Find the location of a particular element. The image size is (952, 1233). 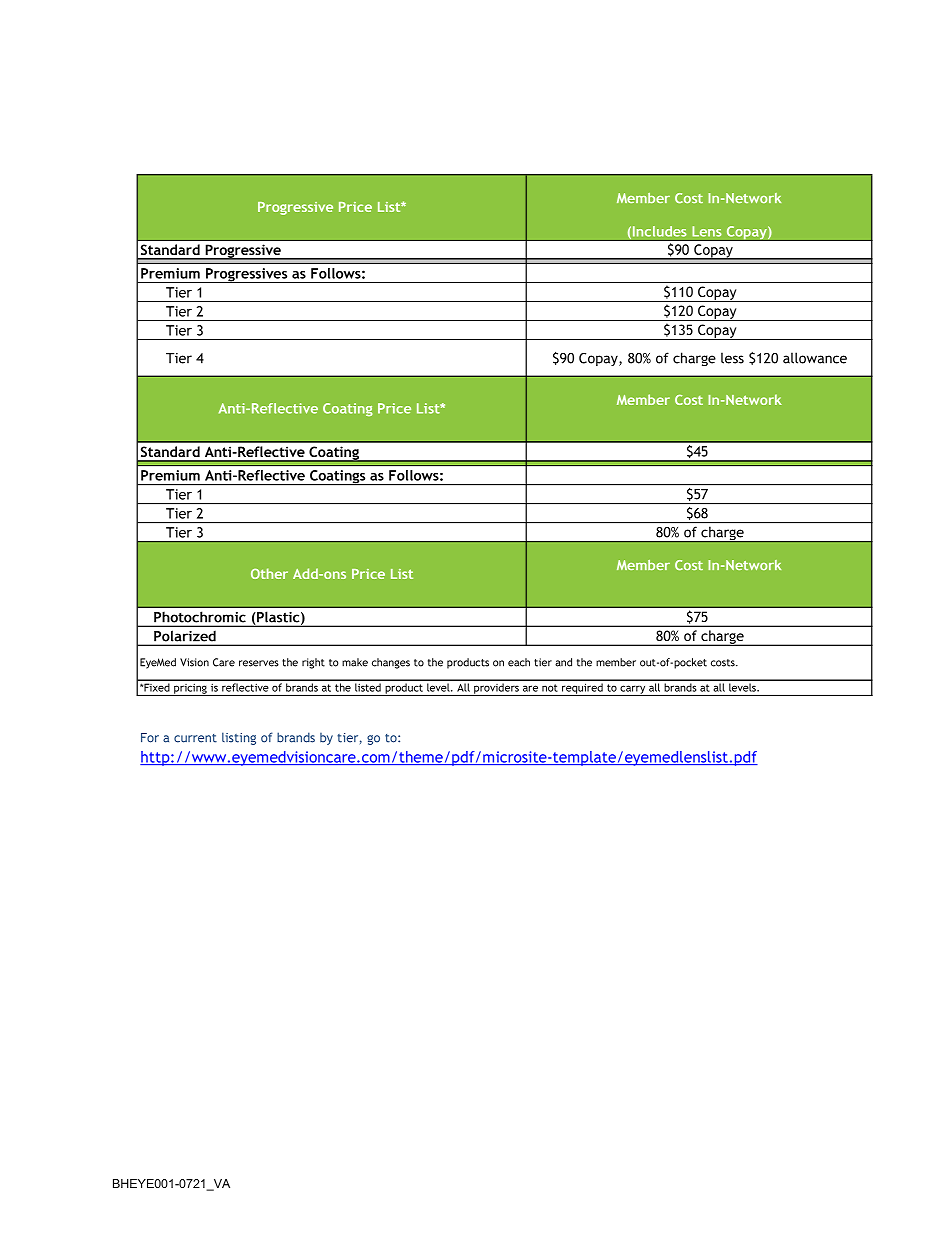

each is located at coordinates (519, 662).
